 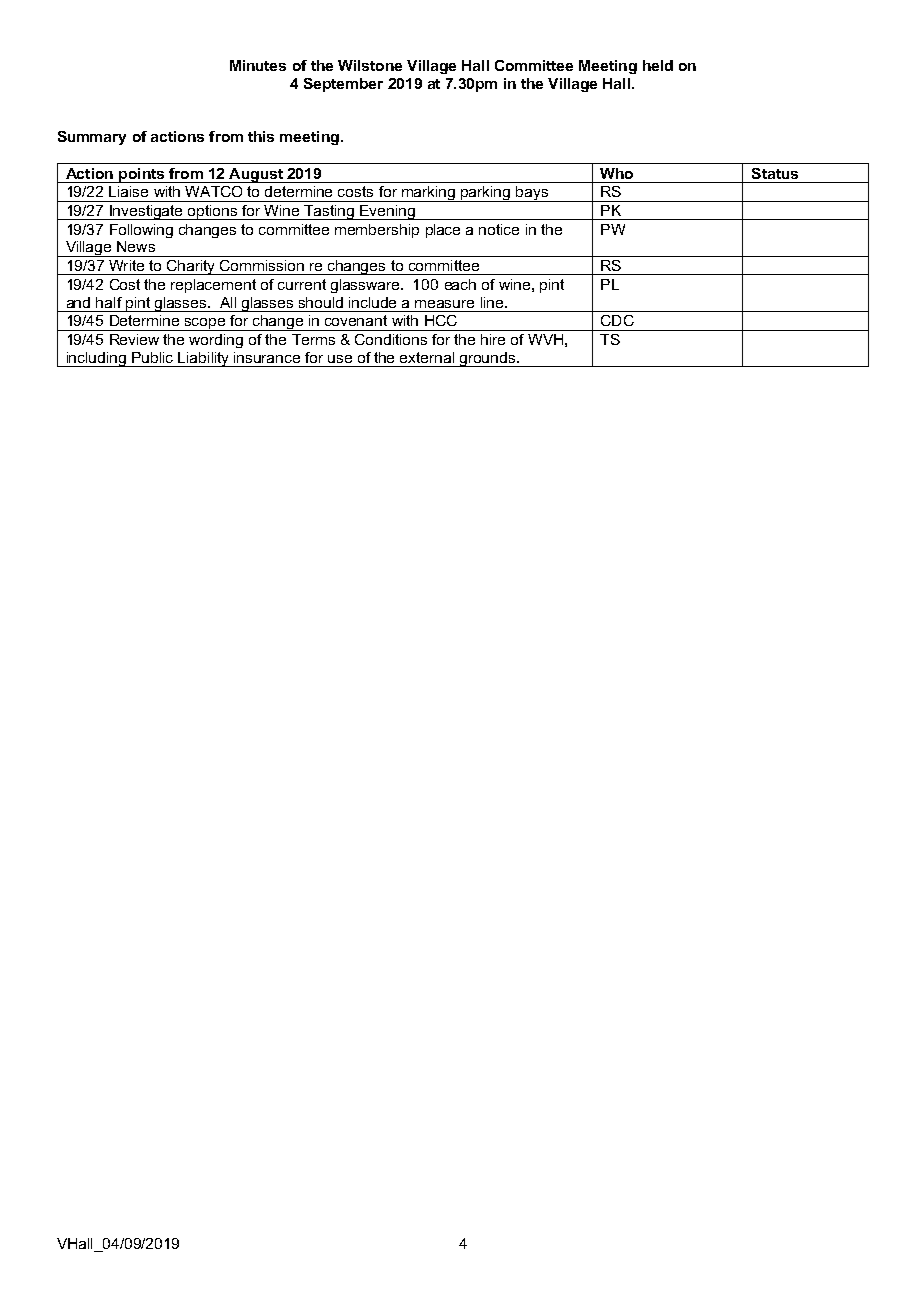 I want to click on bays, so click(x=532, y=194).
